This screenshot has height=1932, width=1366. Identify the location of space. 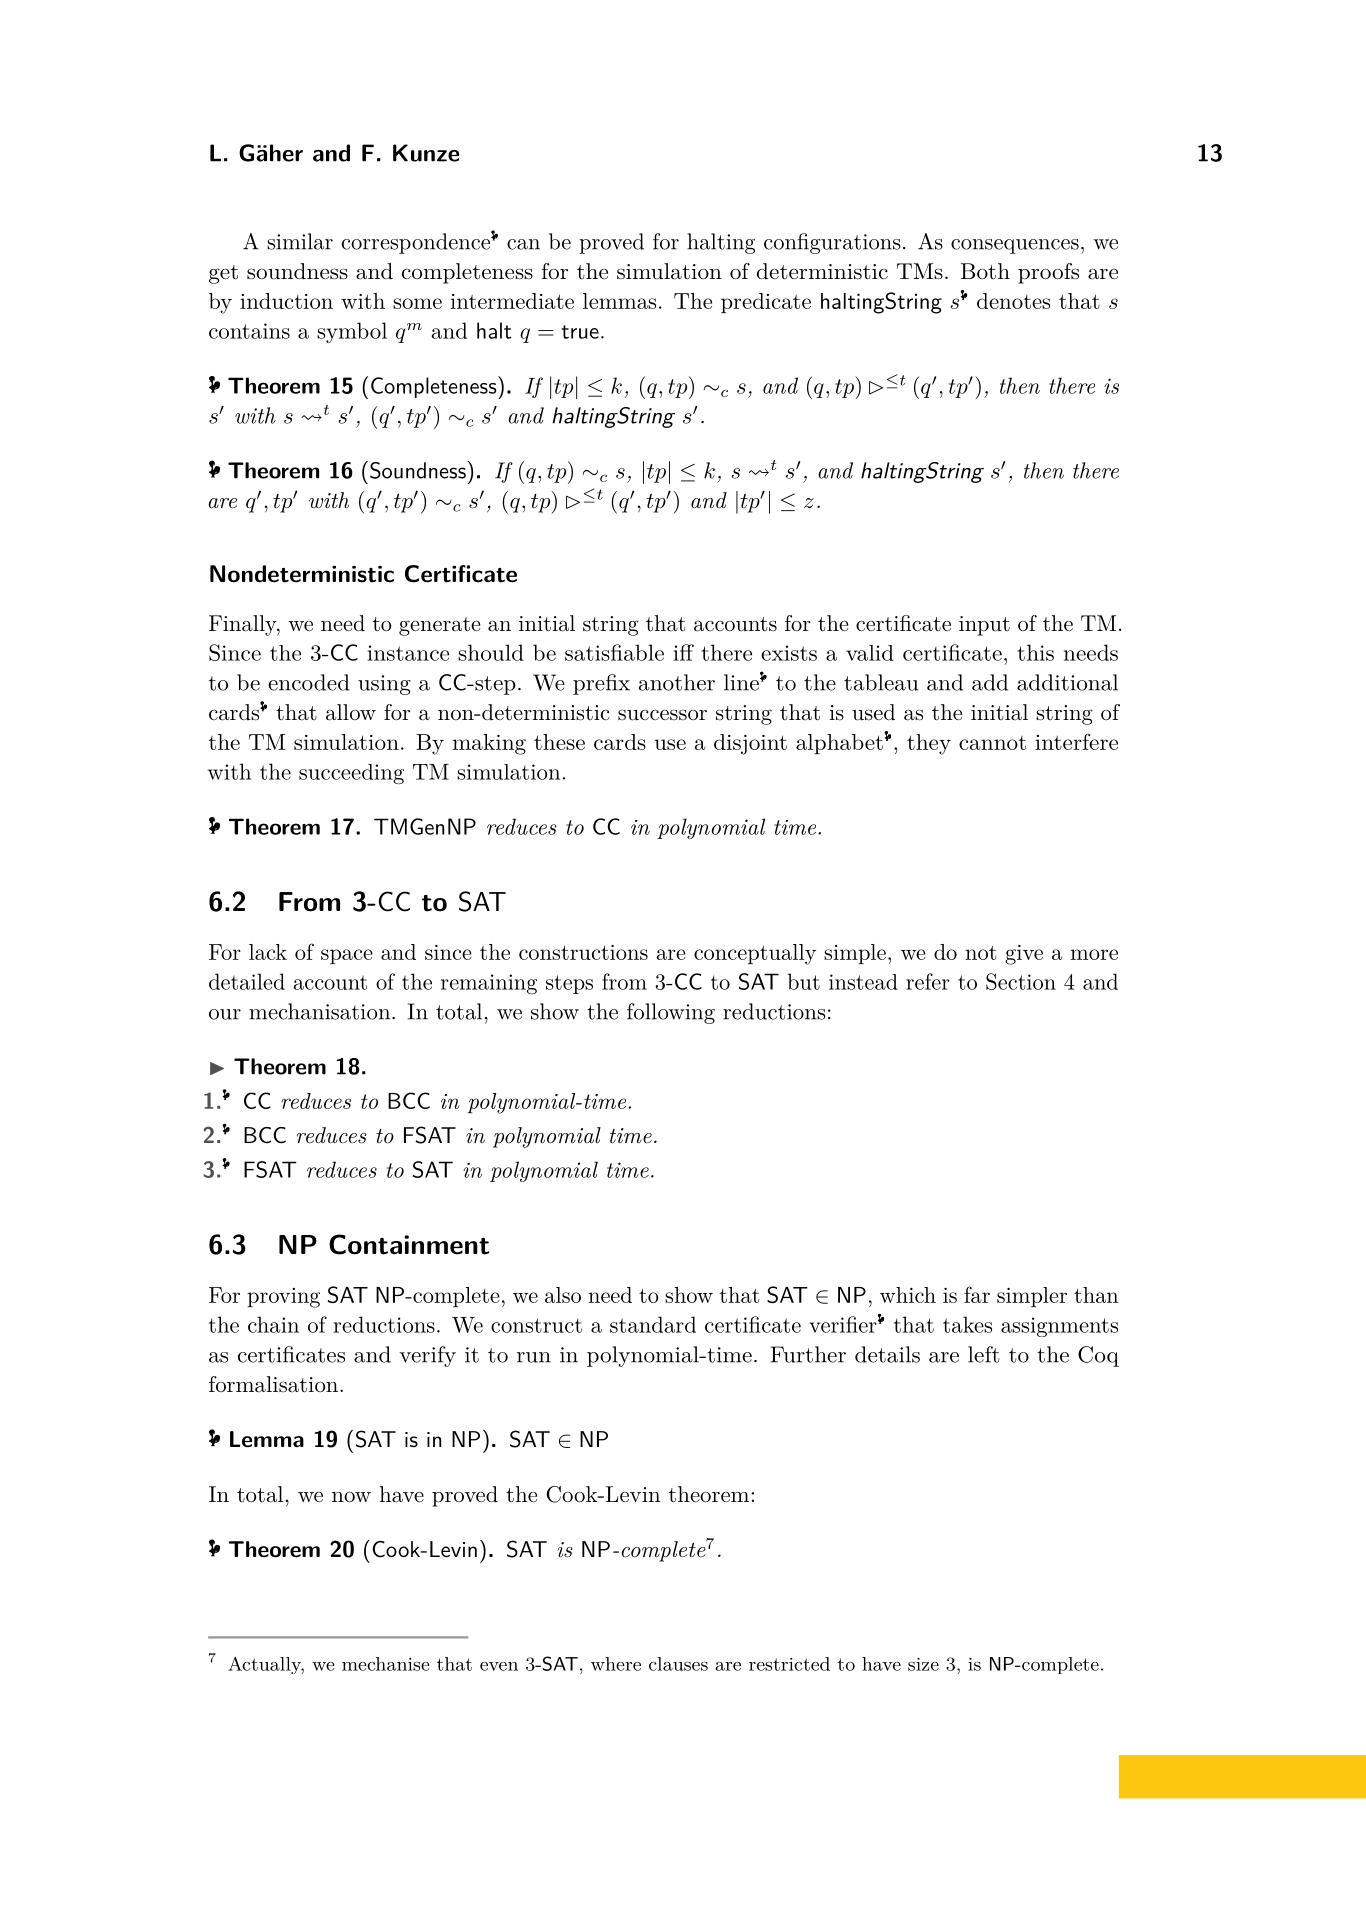
(347, 956).
